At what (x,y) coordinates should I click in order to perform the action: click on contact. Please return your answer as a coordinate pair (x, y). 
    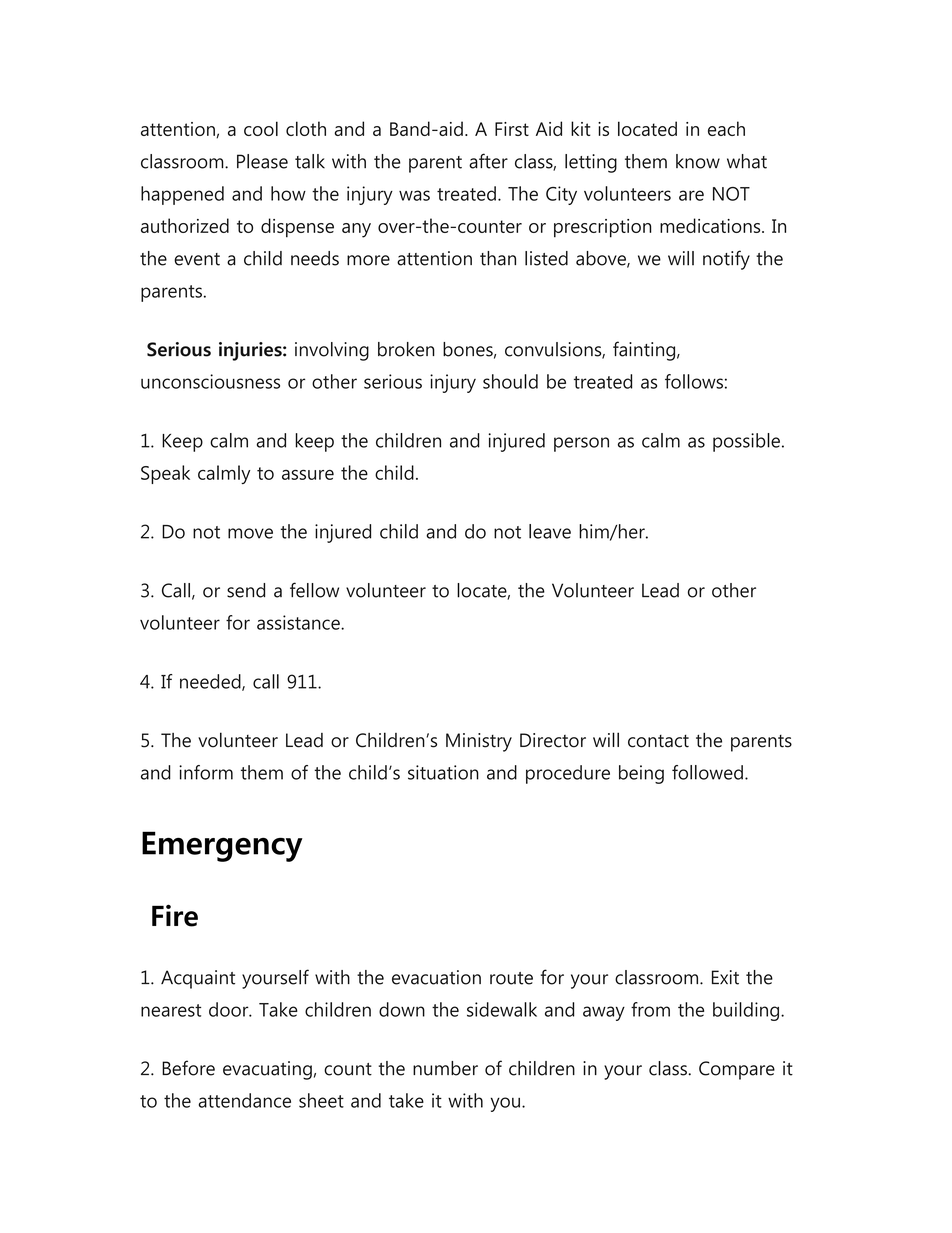
    Looking at the image, I should click on (658, 741).
